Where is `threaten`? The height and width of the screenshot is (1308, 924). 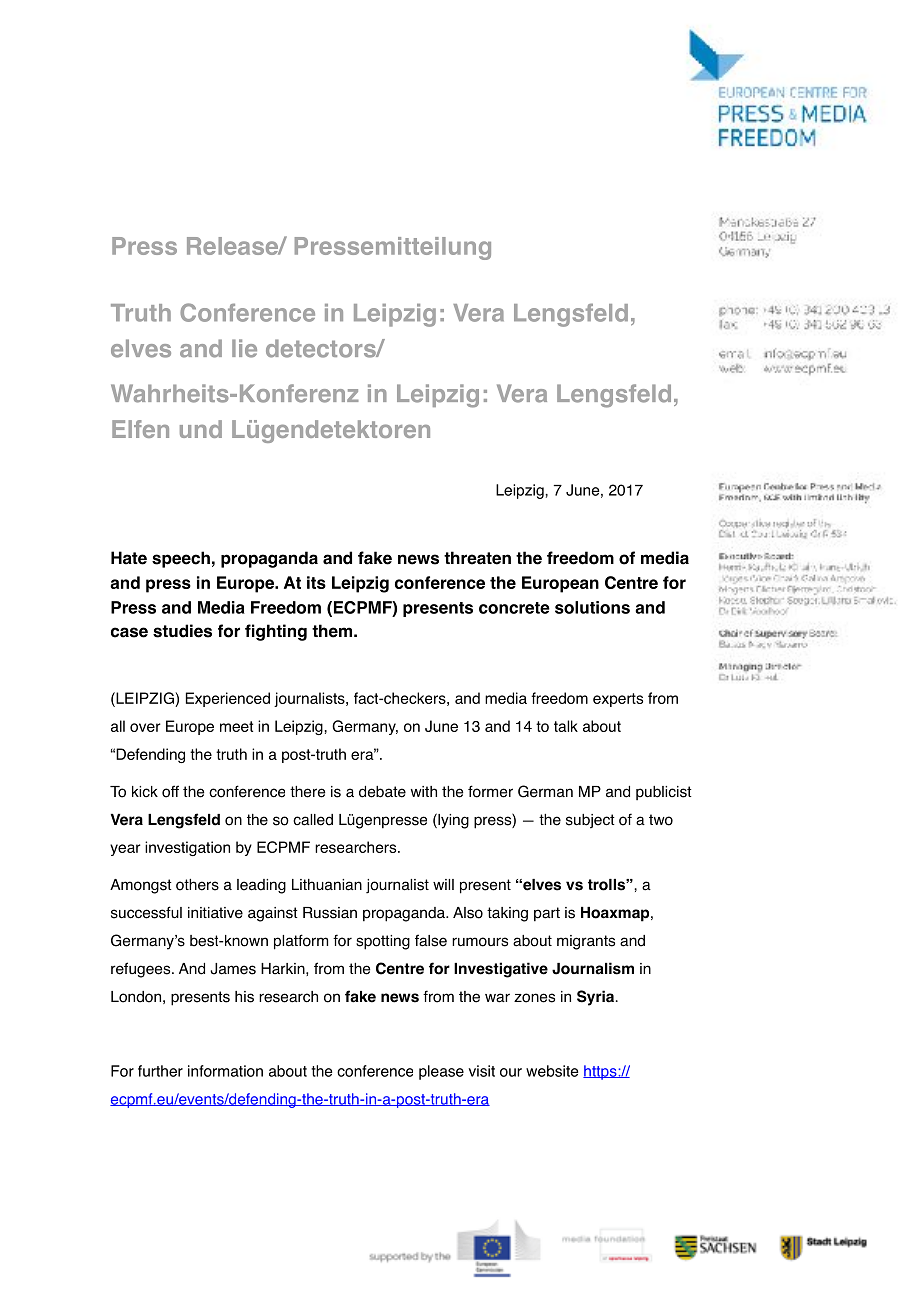
threaten is located at coordinates (477, 558).
